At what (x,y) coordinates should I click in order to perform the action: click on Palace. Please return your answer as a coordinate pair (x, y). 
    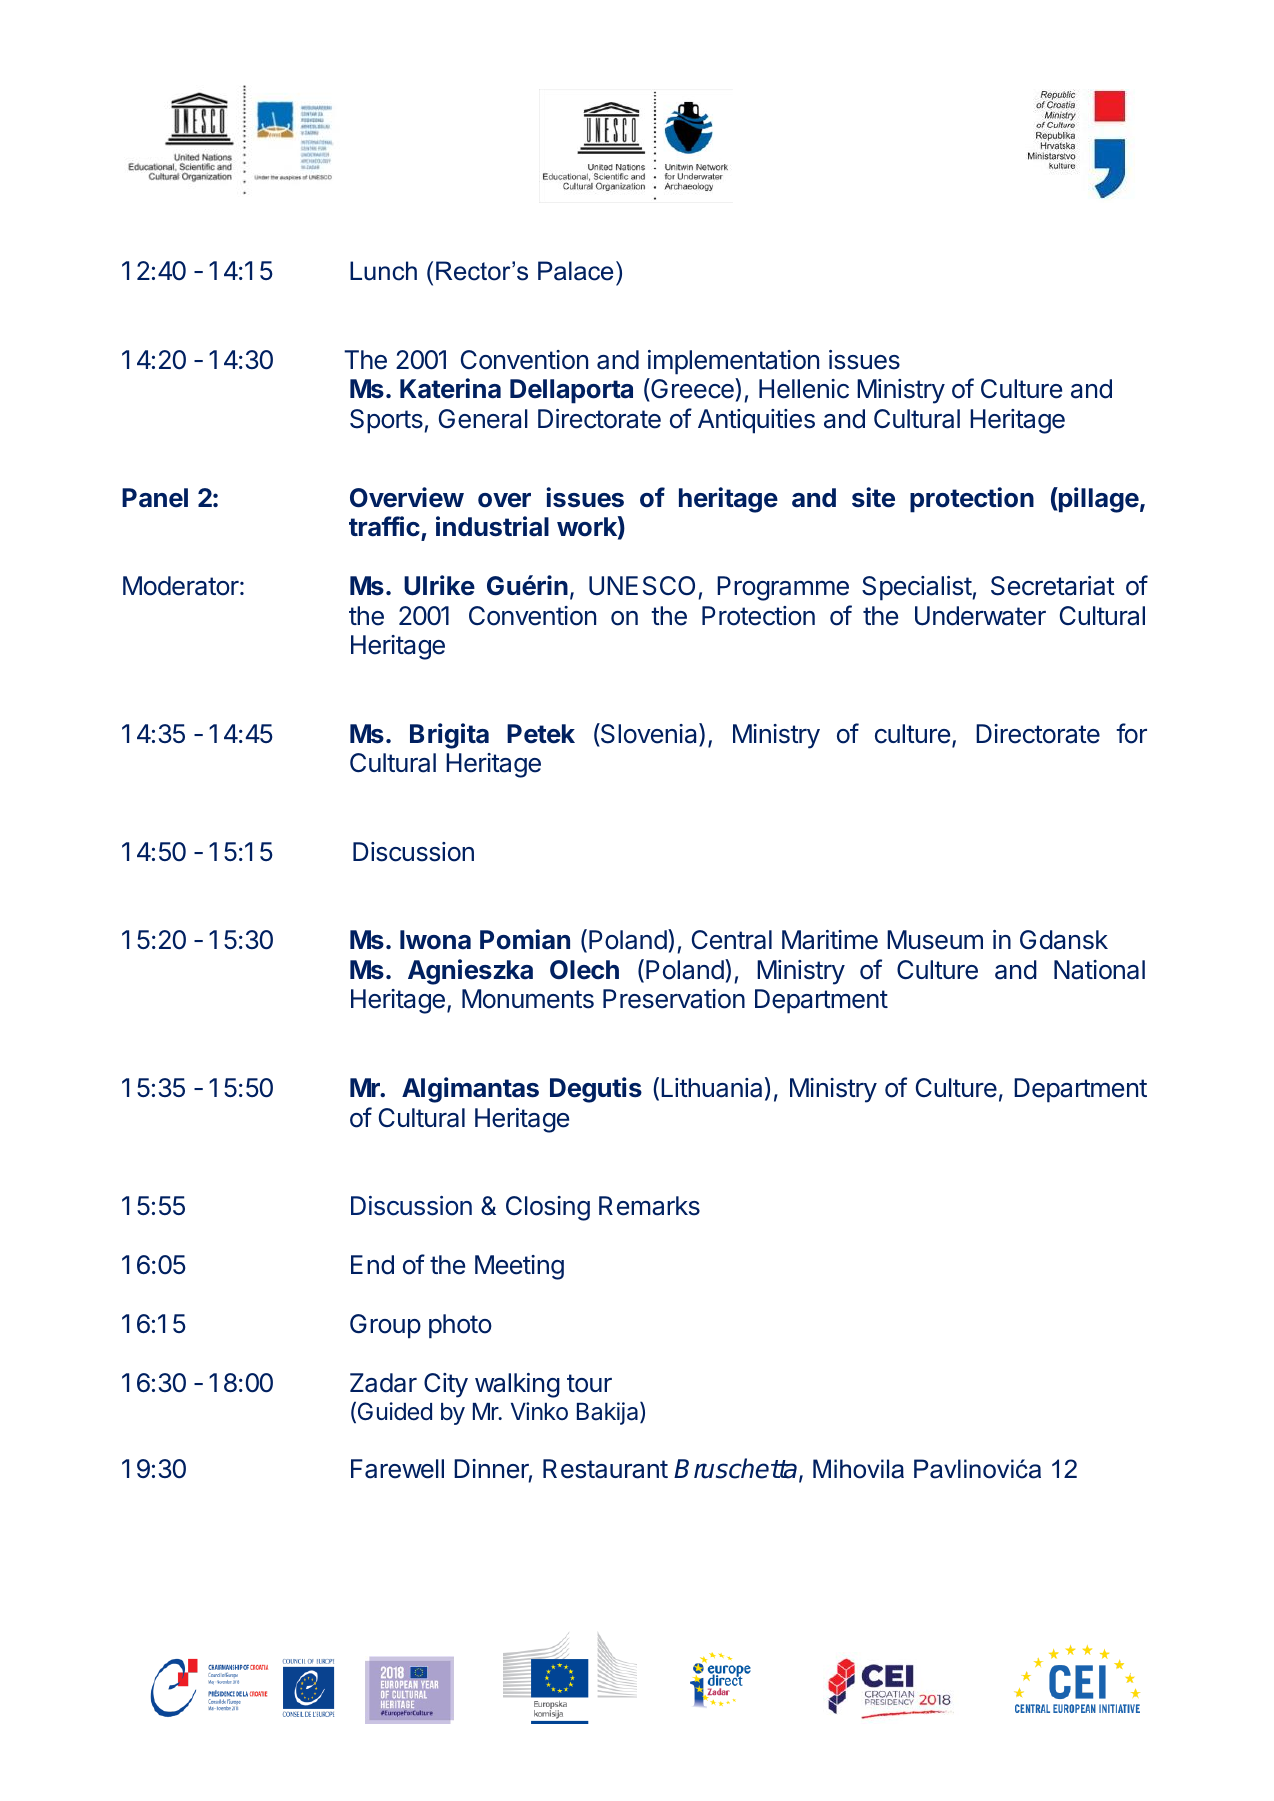
    Looking at the image, I should click on (575, 271).
